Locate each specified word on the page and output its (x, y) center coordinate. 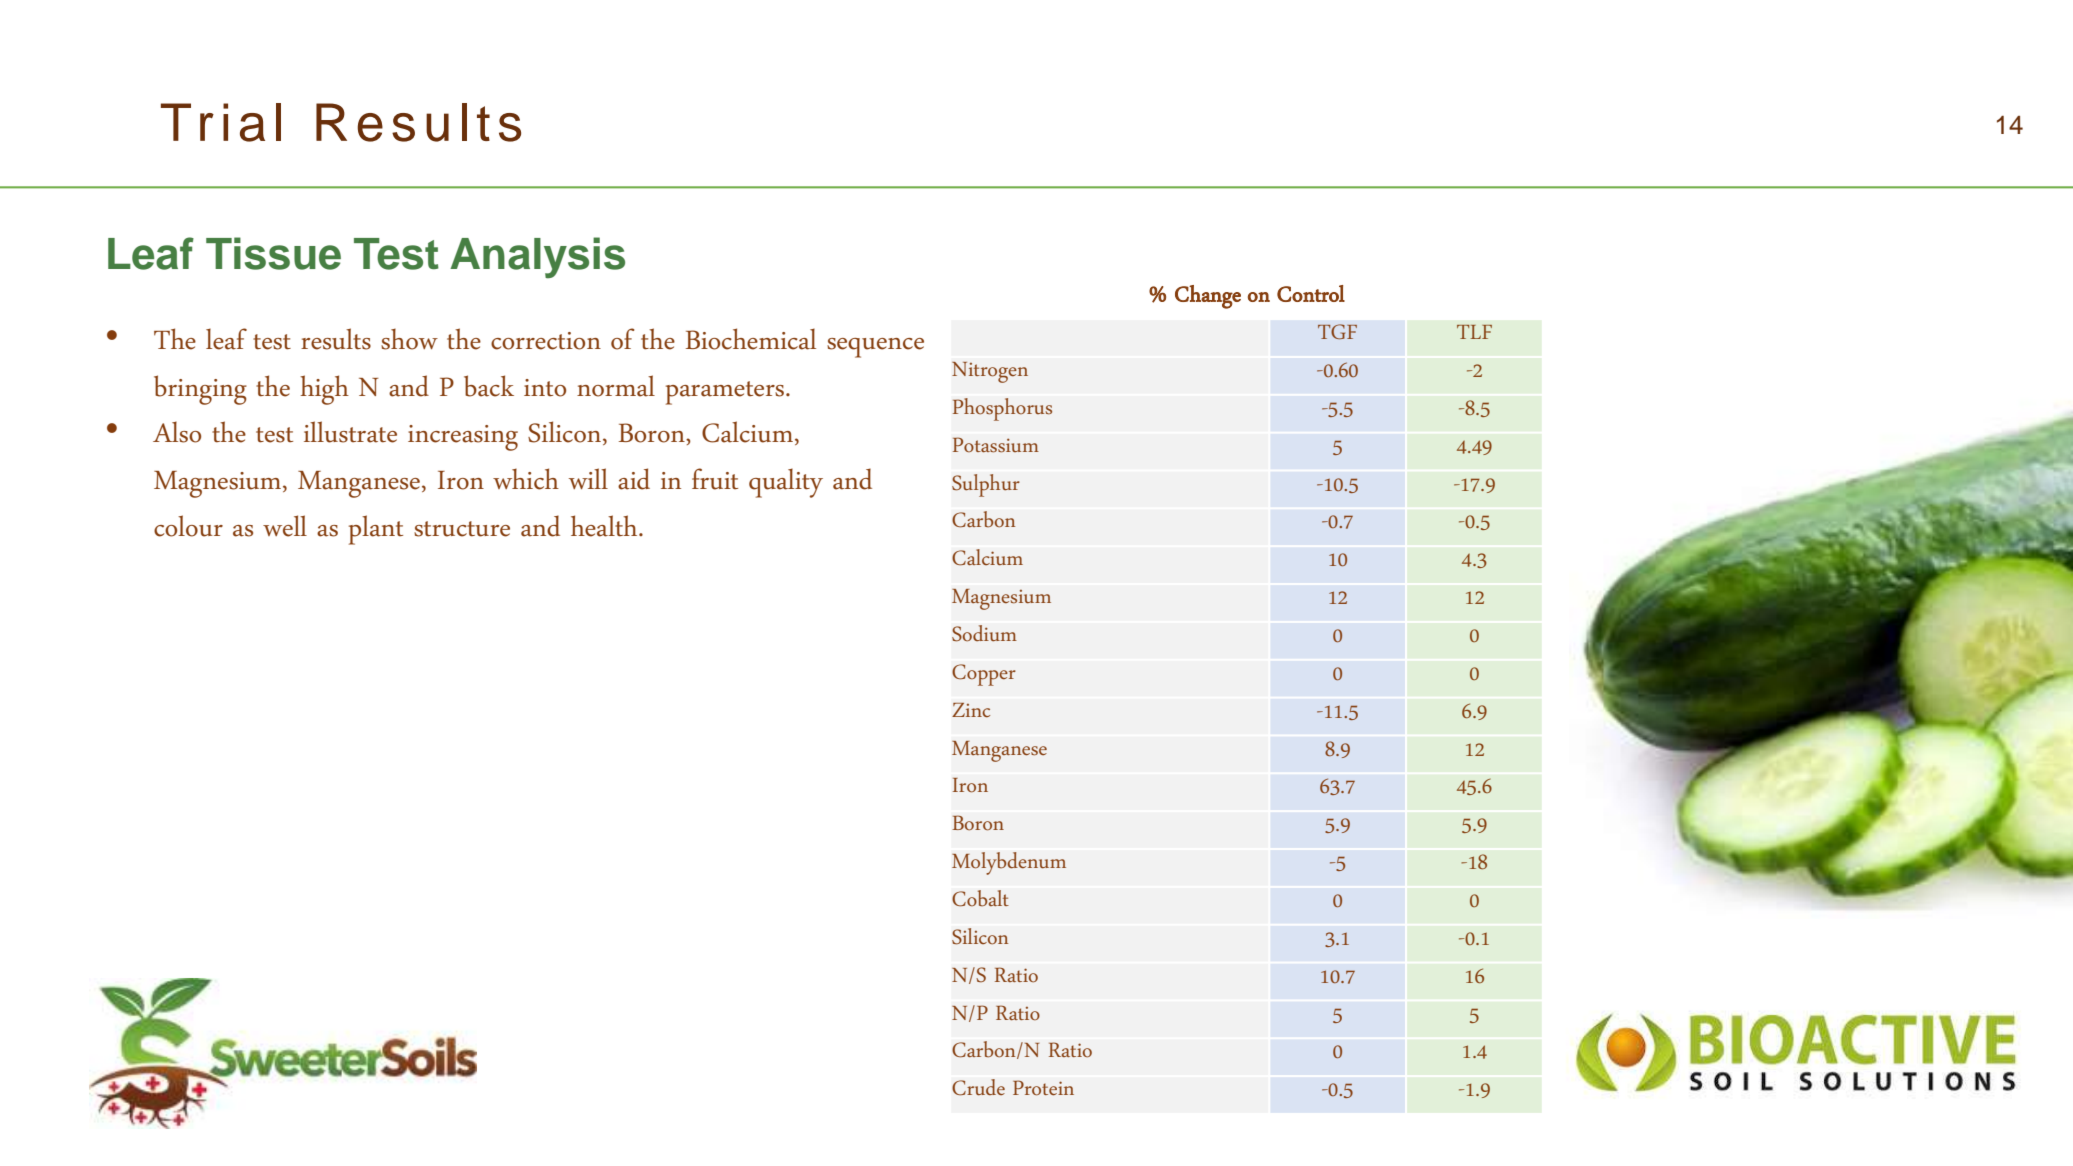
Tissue (273, 253)
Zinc (971, 710)
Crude (978, 1087)
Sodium (984, 633)
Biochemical (751, 339)
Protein (1043, 1088)
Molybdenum (1009, 863)
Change (1208, 297)
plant (376, 530)
